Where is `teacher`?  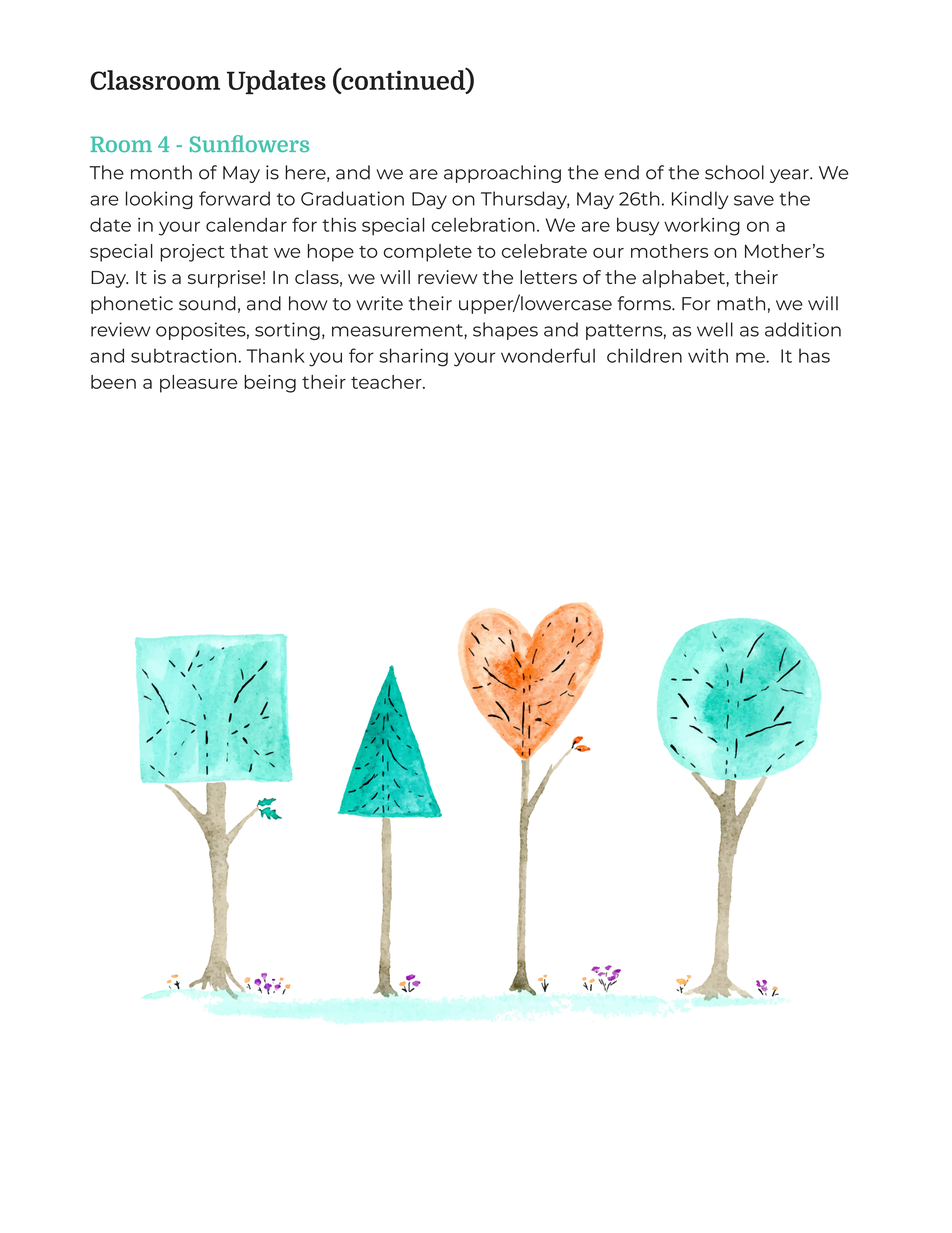 teacher is located at coordinates (387, 382).
